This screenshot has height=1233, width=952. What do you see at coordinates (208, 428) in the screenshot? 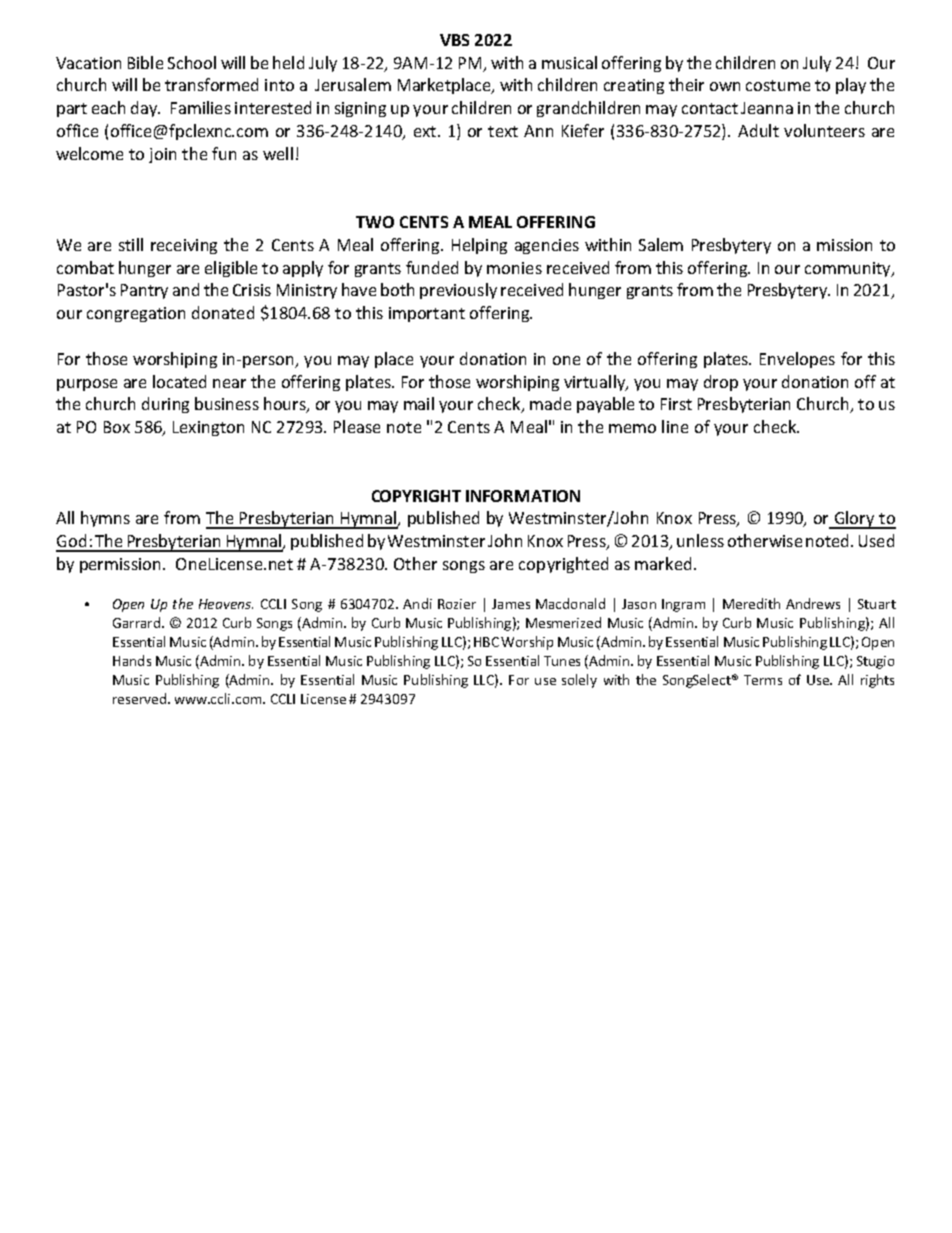
I see `Lexington` at bounding box center [208, 428].
